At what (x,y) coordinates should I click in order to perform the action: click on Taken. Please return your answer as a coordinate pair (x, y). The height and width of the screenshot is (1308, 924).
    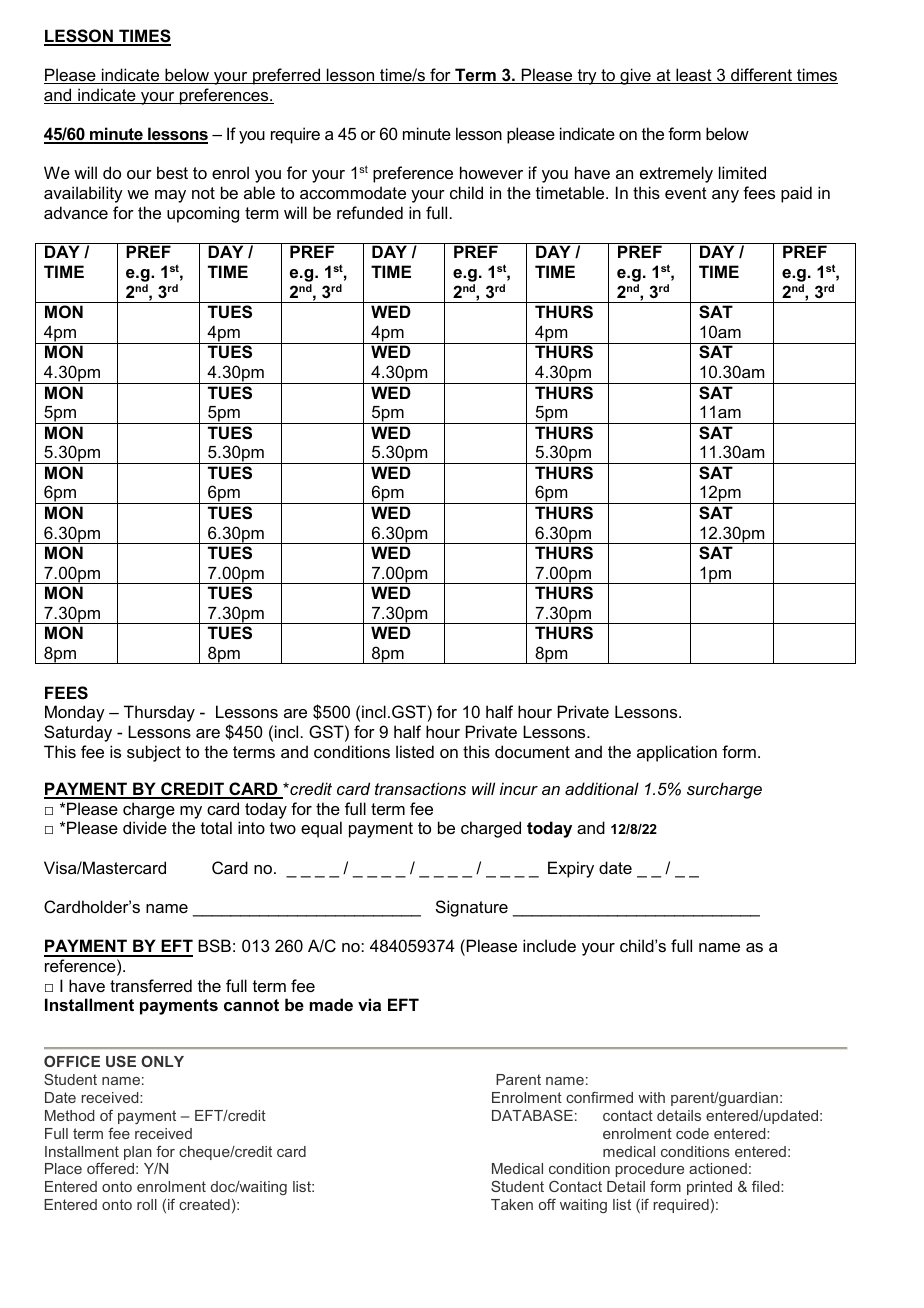
    Looking at the image, I should click on (512, 1204).
